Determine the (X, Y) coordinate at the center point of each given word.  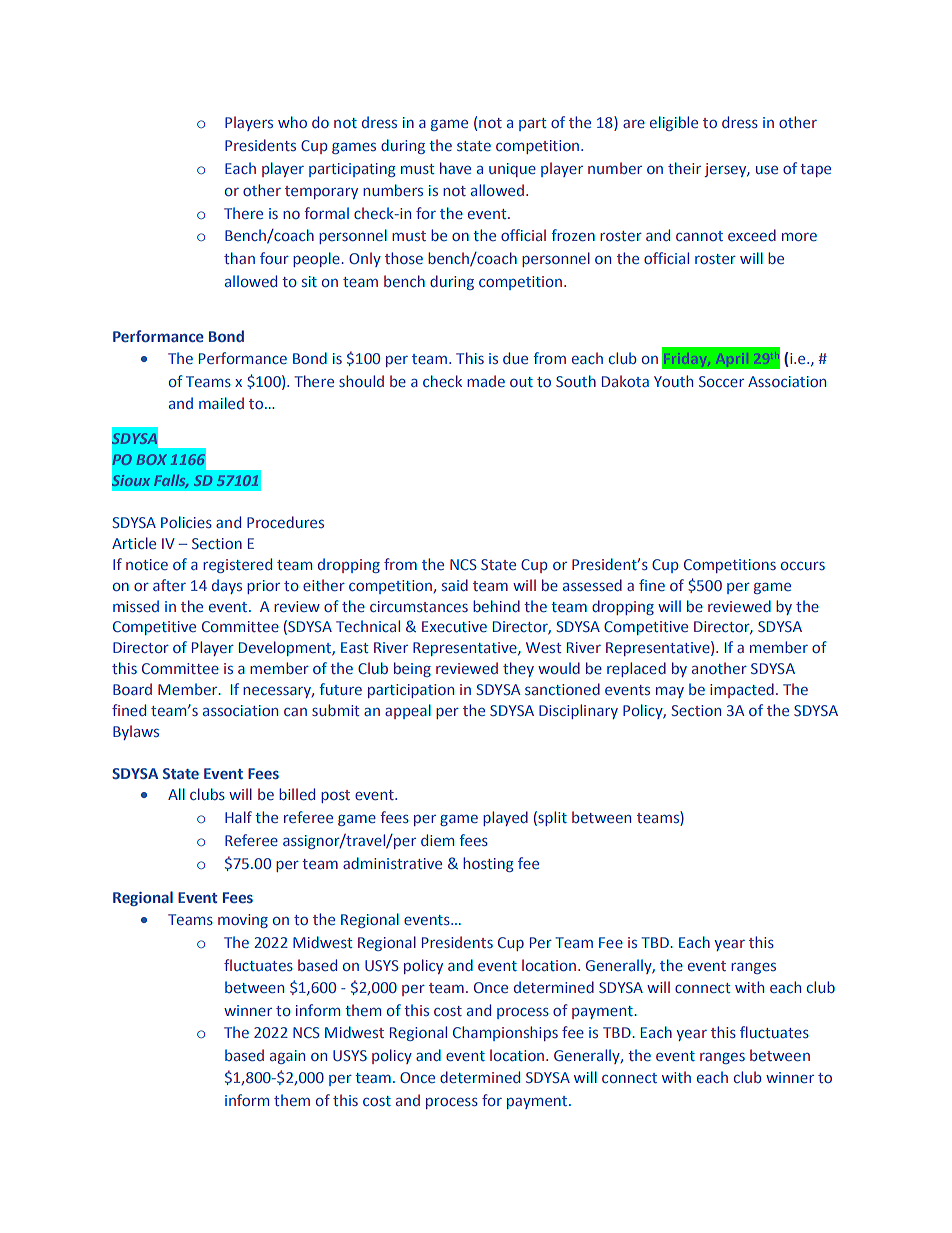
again (287, 1057)
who (292, 122)
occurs (803, 566)
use (767, 170)
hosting (488, 864)
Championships (505, 1033)
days (227, 586)
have (455, 168)
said (455, 585)
